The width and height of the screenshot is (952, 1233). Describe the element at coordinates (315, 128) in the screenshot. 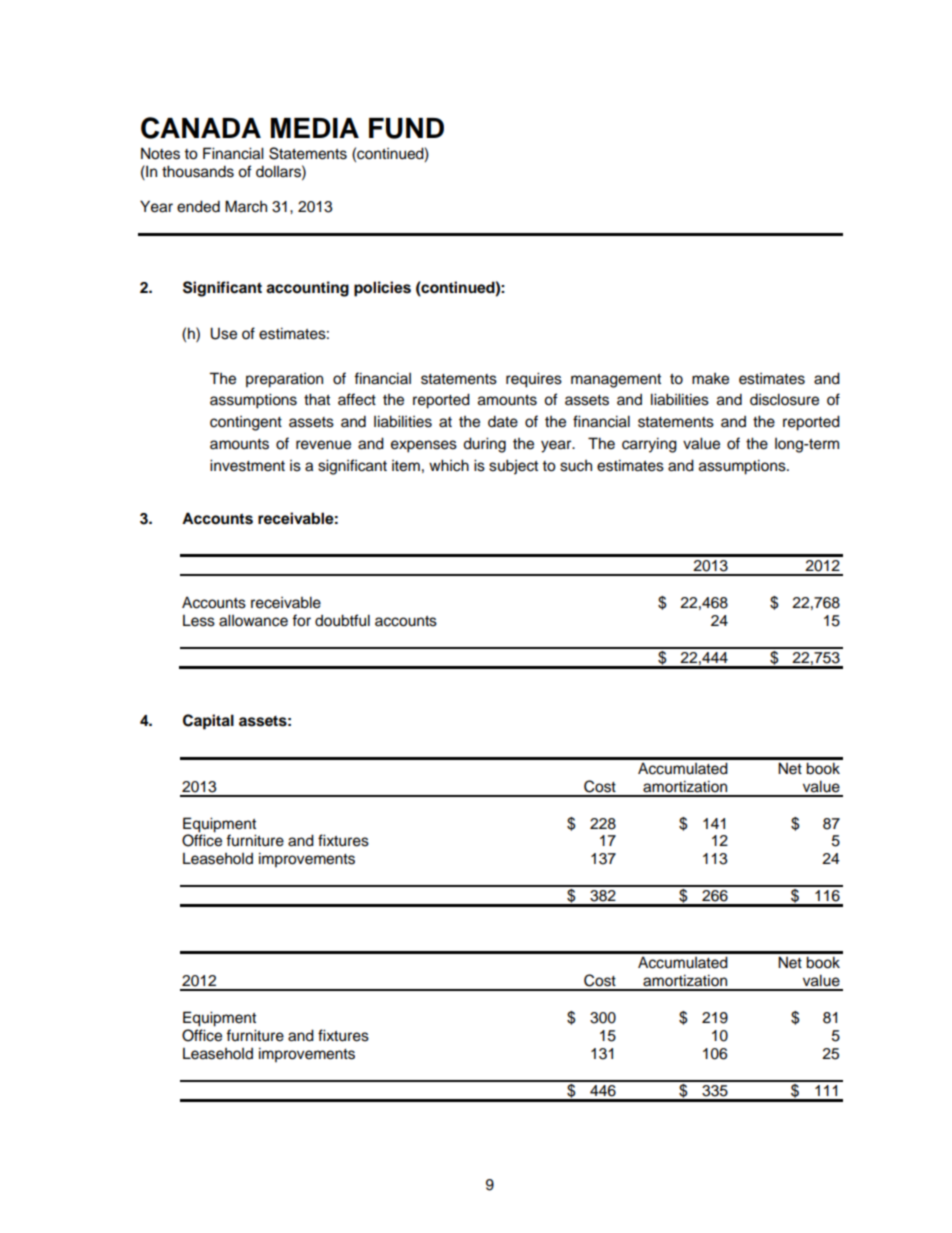

I see `MEDIA` at that location.
